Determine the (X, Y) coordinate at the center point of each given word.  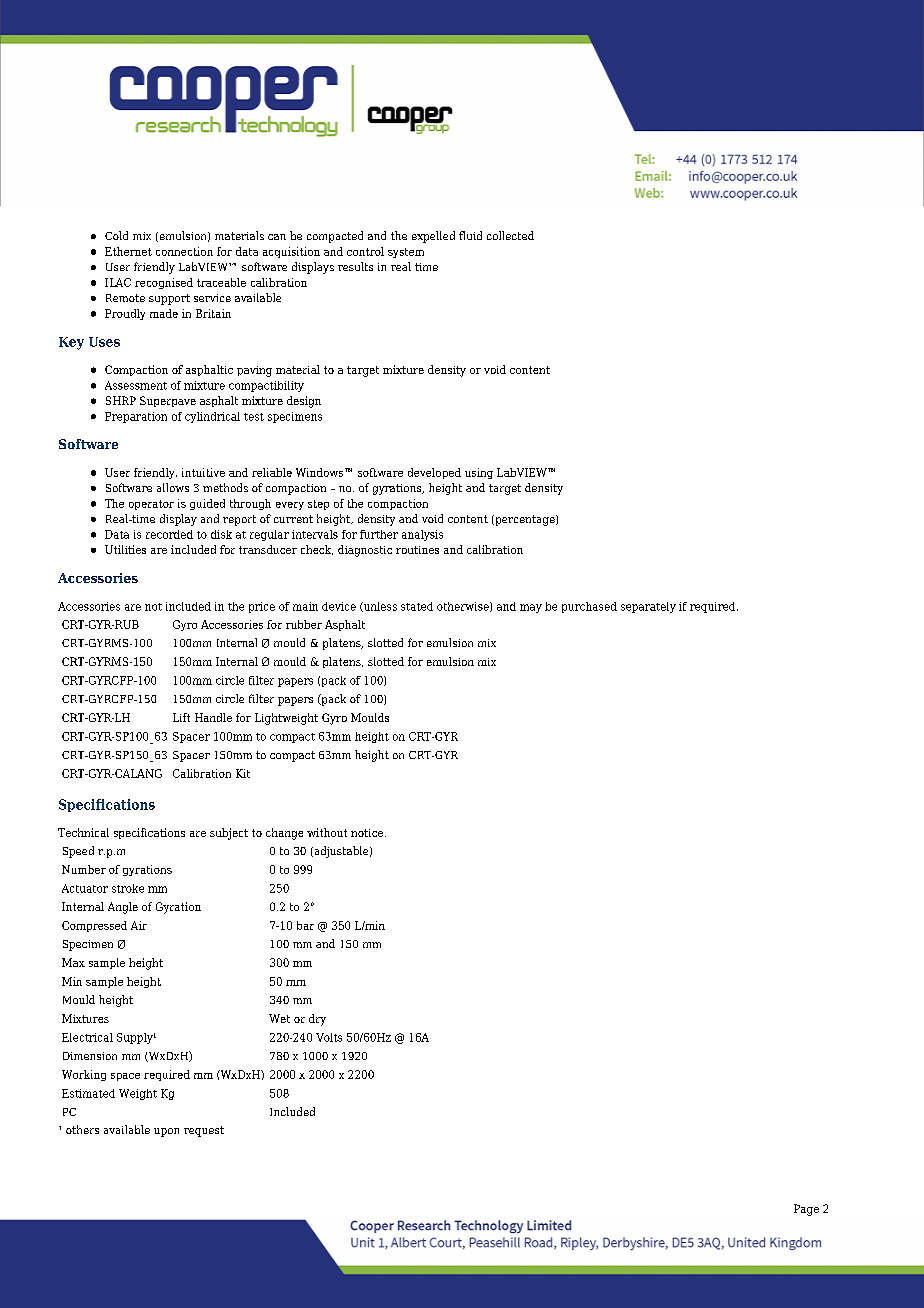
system (406, 253)
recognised (164, 283)
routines (417, 550)
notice (368, 833)
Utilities (125, 549)
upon (166, 1132)
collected (510, 235)
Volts (329, 1037)
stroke (128, 888)
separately (648, 607)
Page (806, 1210)
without (327, 832)
